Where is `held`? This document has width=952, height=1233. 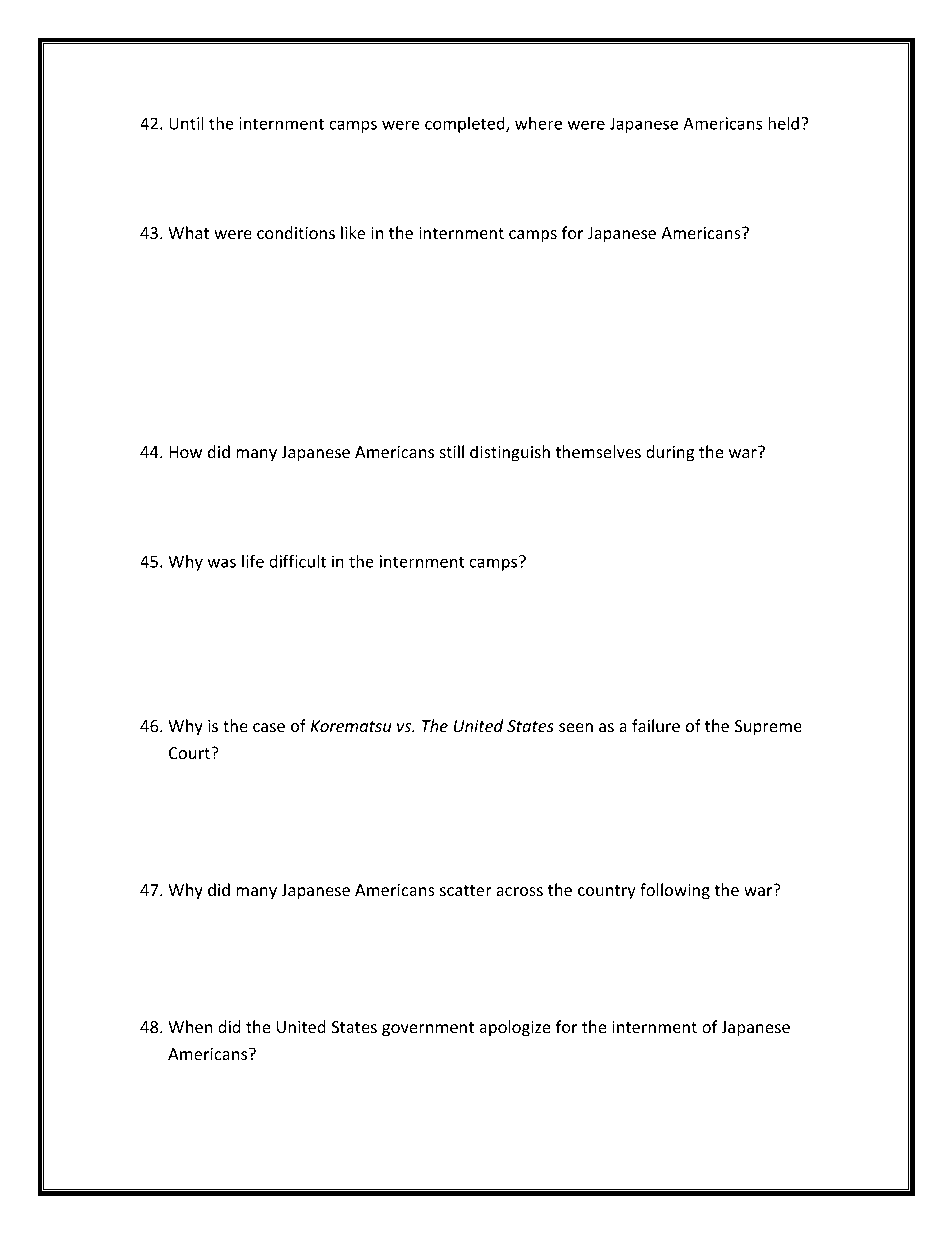 held is located at coordinates (783, 123).
